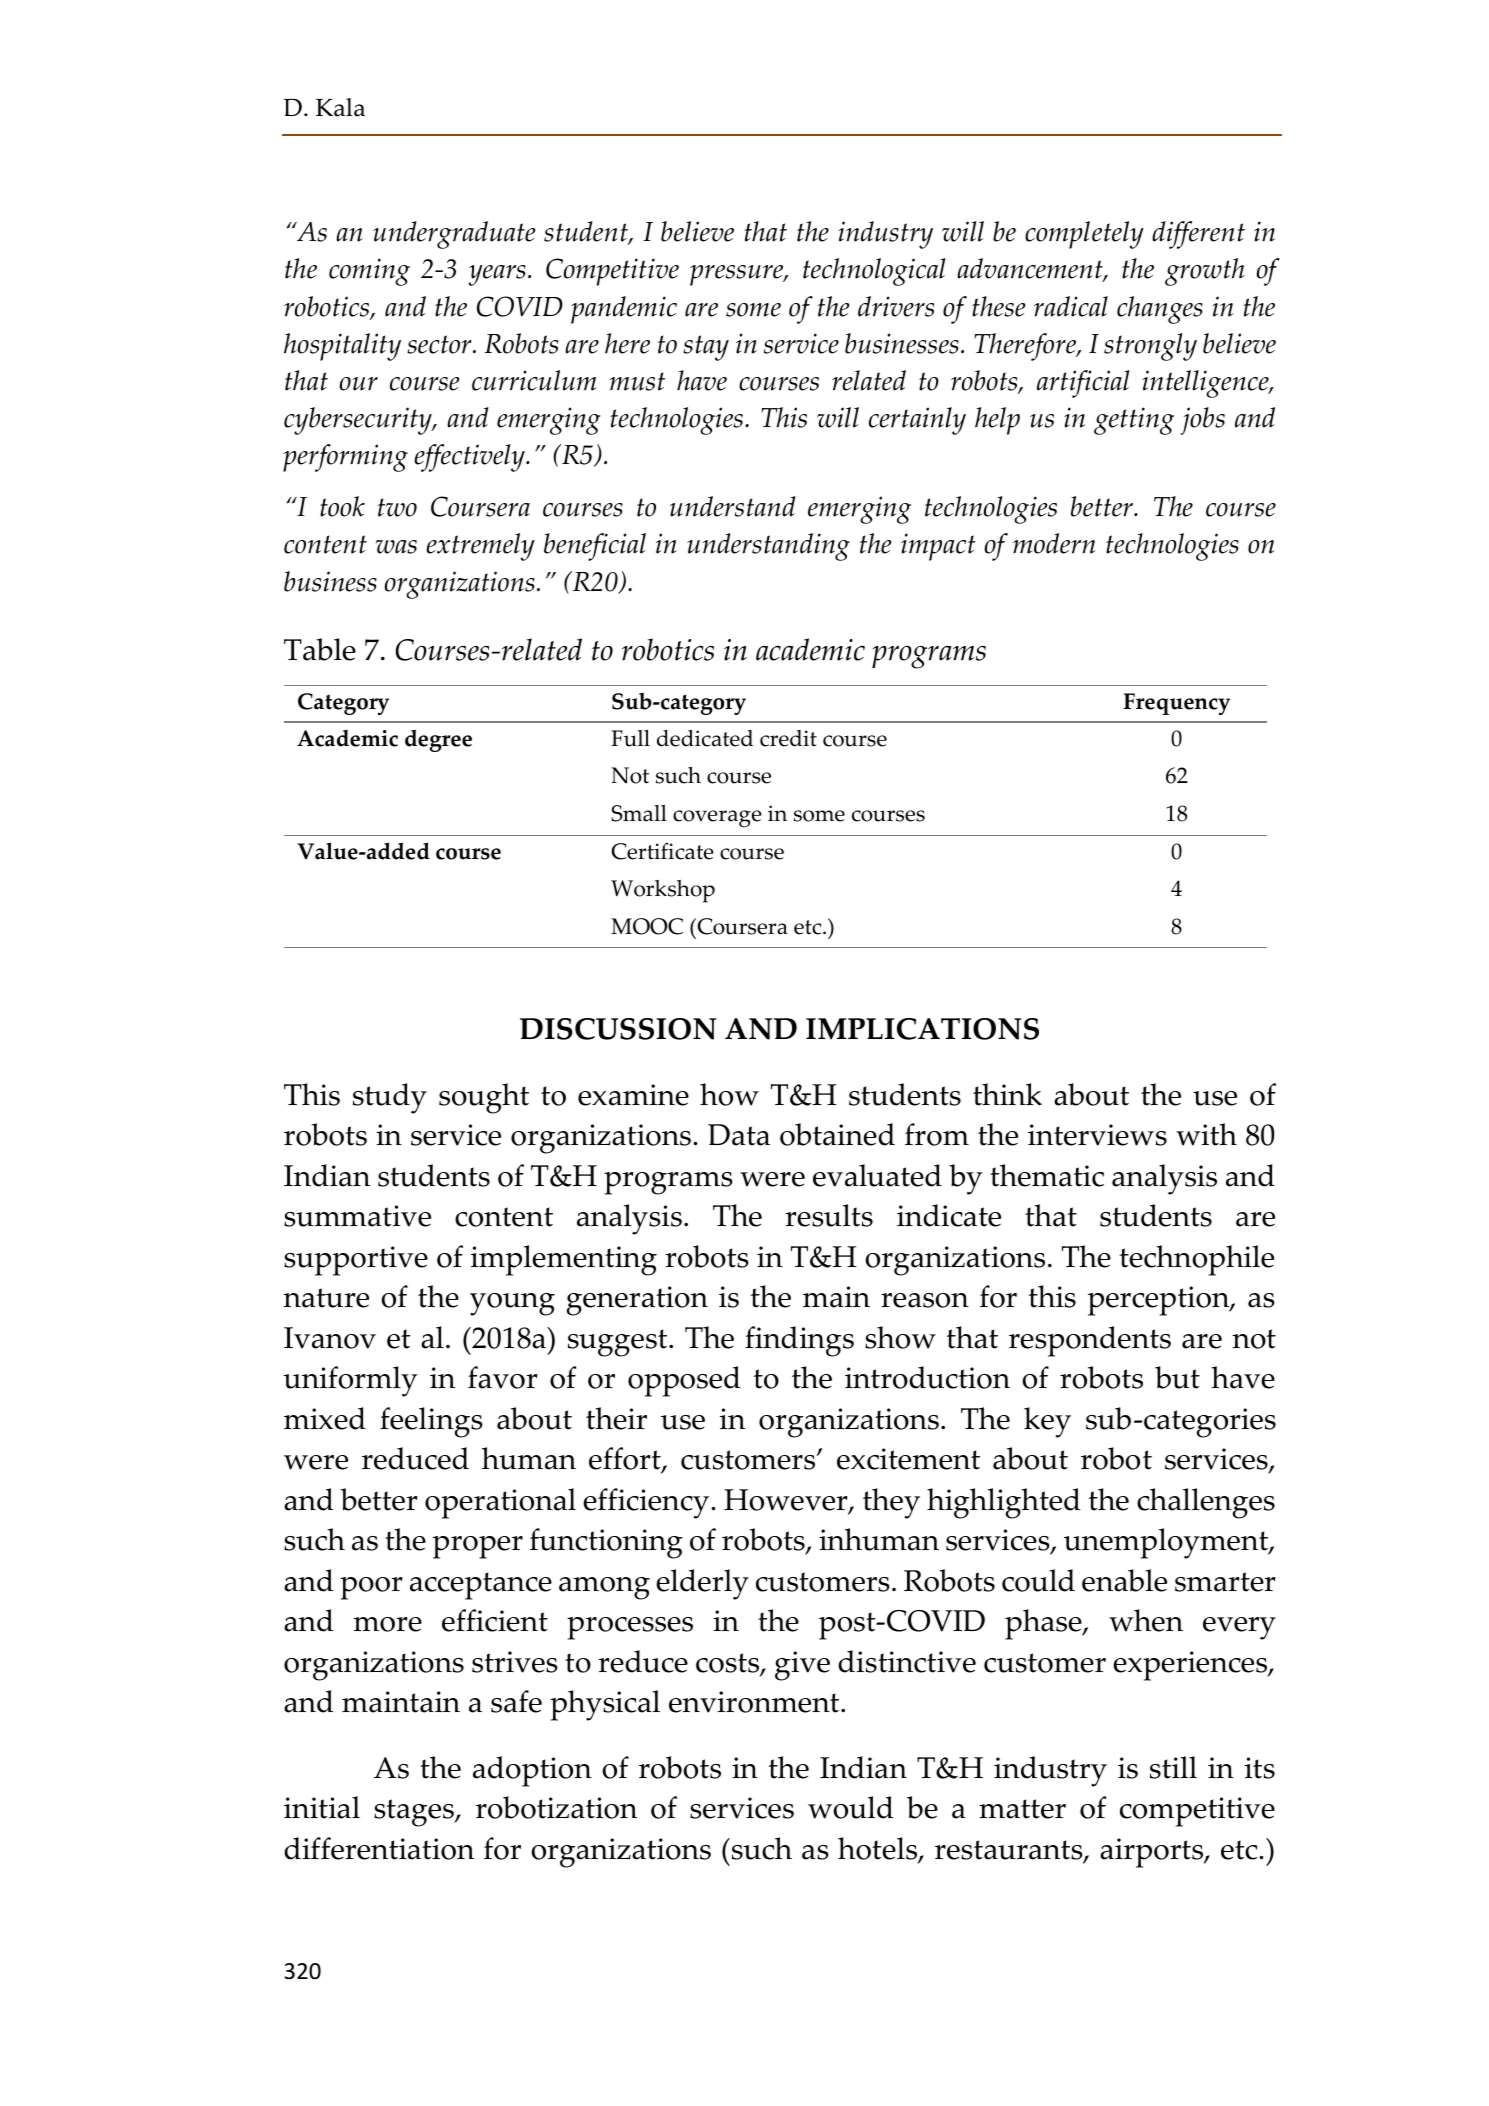 This screenshot has height=2106, width=1489. Describe the element at coordinates (415, 1813) in the screenshot. I see `stages` at that location.
